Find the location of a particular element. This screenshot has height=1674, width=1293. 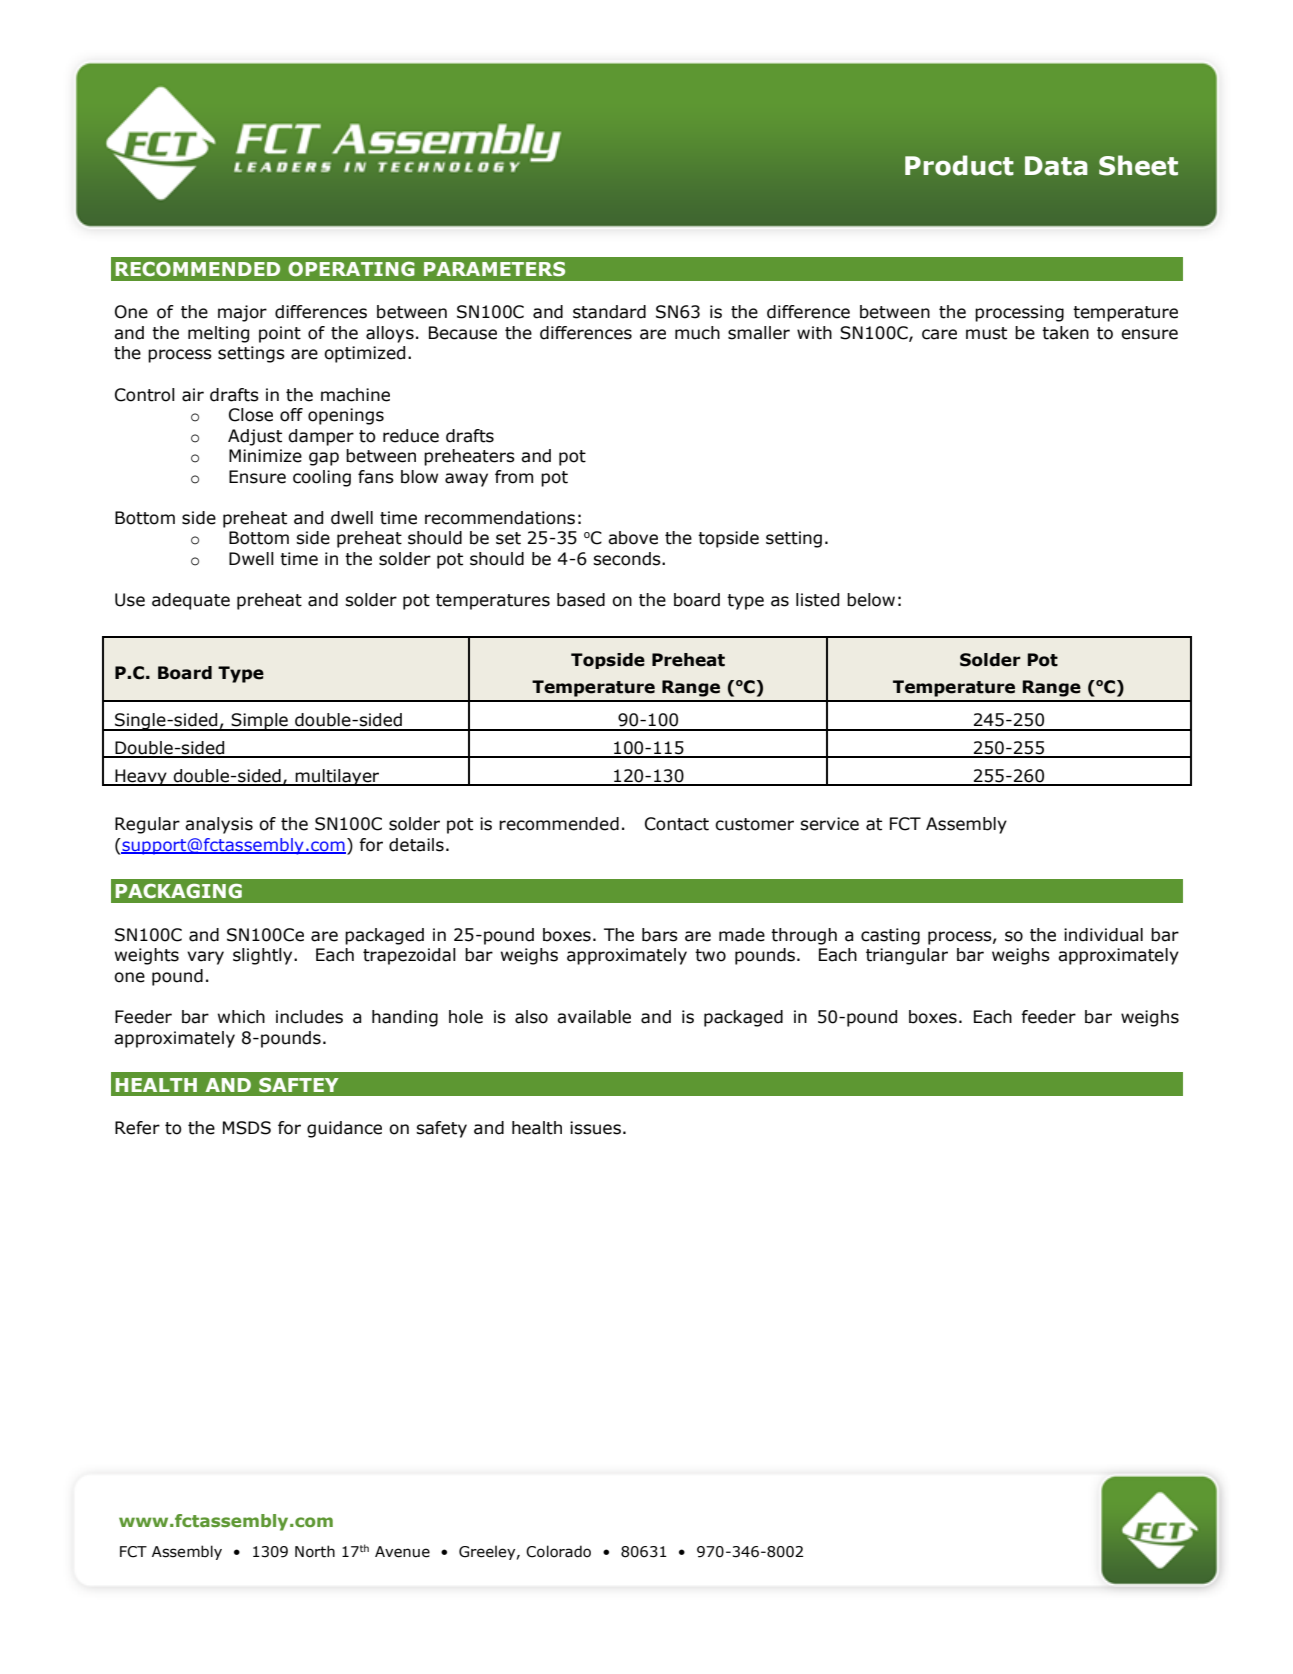

MSDS is located at coordinates (247, 1128).
